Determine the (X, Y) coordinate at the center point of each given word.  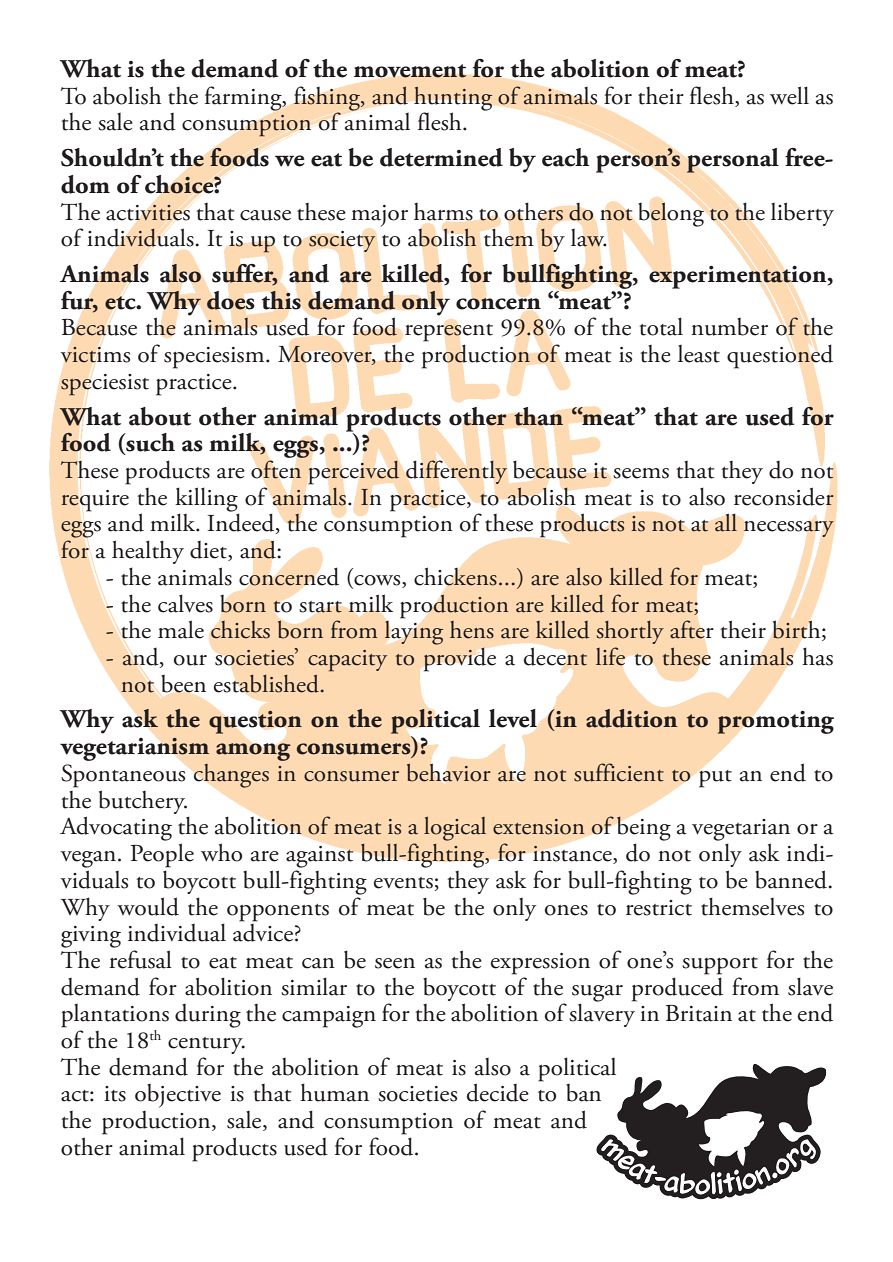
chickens (455, 577)
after (691, 629)
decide (498, 1092)
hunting (453, 99)
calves (185, 603)
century (206, 1045)
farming (244, 98)
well (789, 95)
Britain (699, 1013)
